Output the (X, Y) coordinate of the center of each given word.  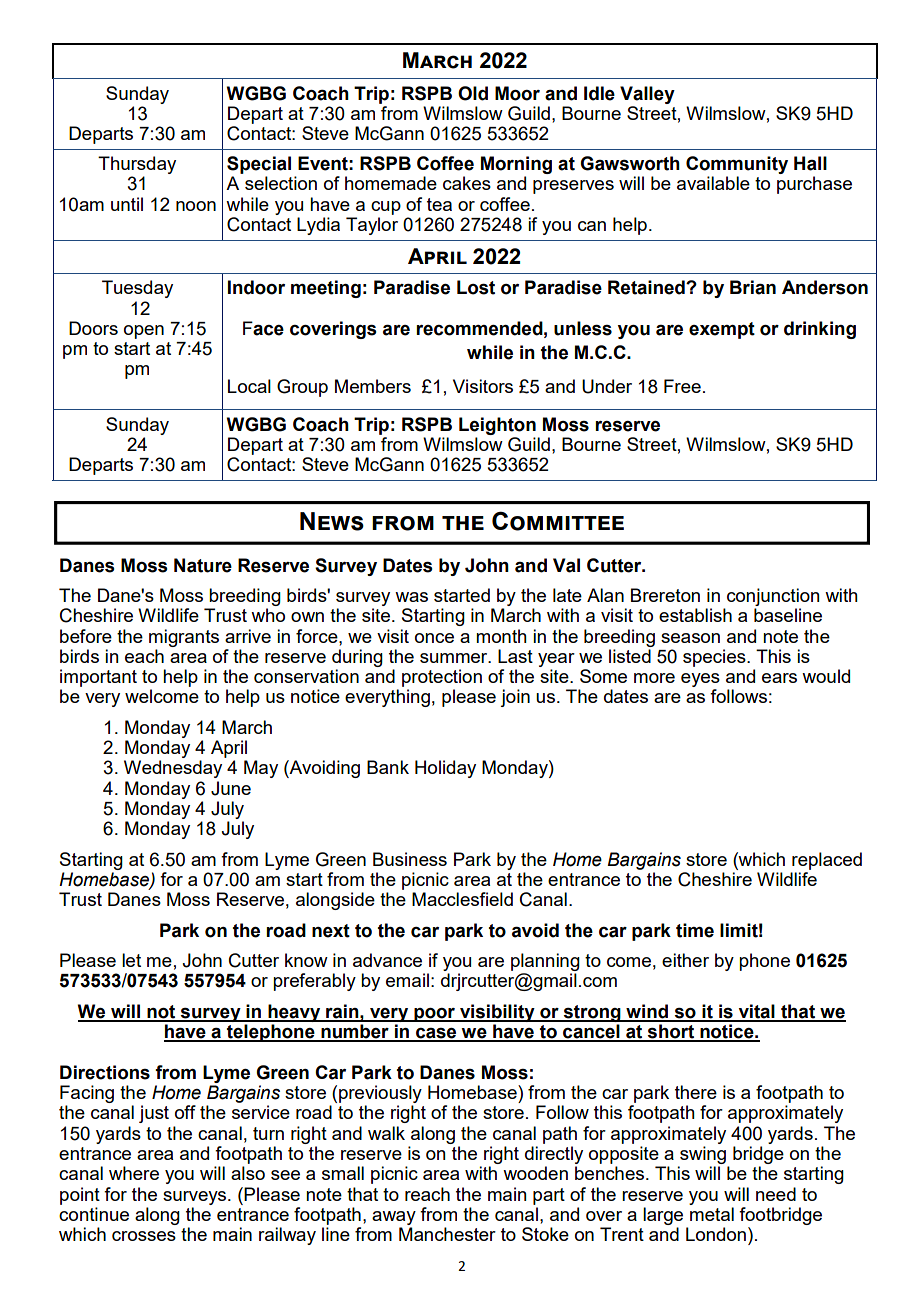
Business (410, 859)
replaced (827, 861)
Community (737, 165)
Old (473, 93)
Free (682, 386)
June (231, 788)
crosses (144, 1236)
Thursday (137, 165)
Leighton (497, 426)
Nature (203, 565)
